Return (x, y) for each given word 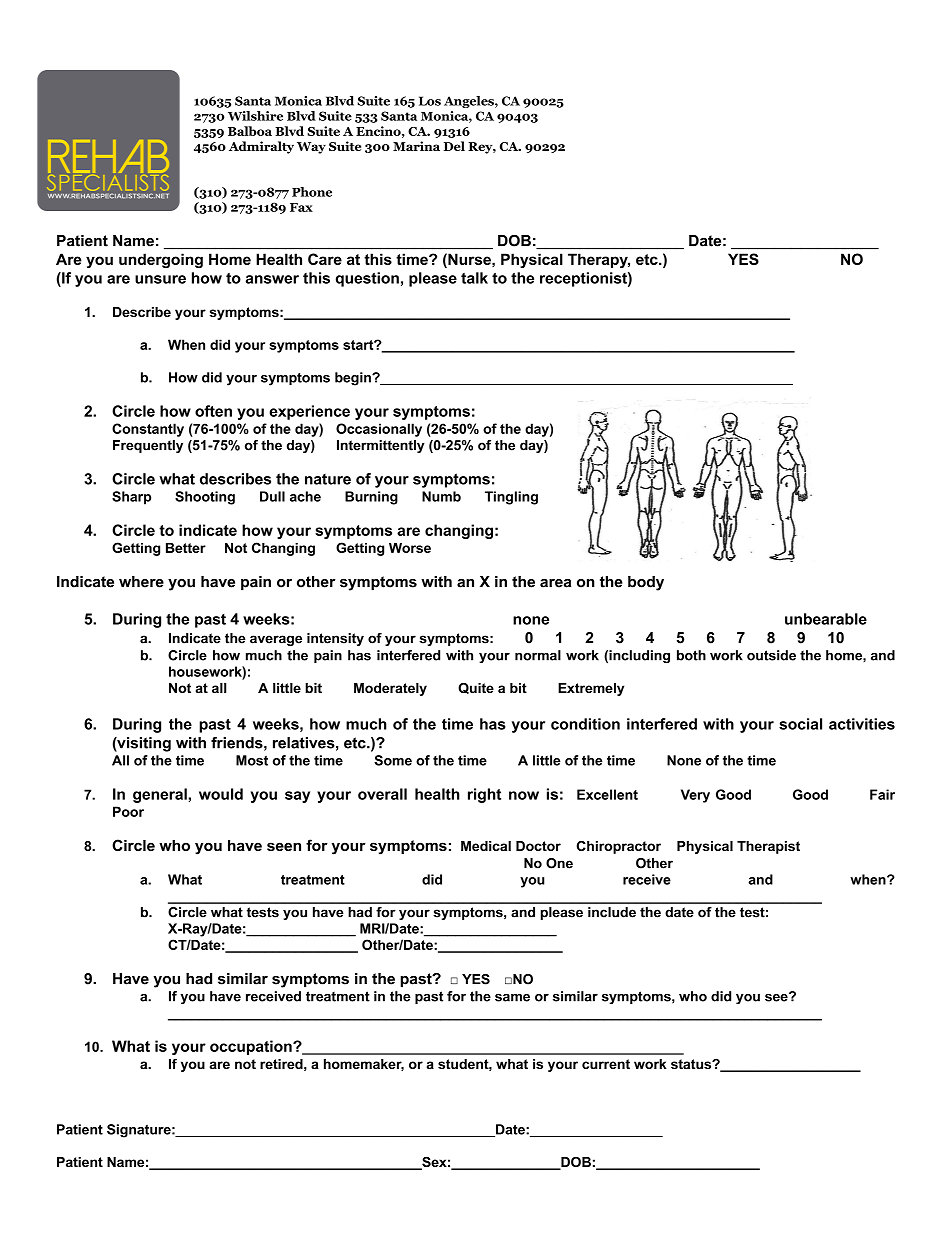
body (646, 583)
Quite (476, 688)
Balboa (250, 131)
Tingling (511, 498)
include (612, 912)
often (213, 411)
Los (430, 101)
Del (454, 146)
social (800, 724)
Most (252, 760)
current (606, 1064)
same (512, 998)
